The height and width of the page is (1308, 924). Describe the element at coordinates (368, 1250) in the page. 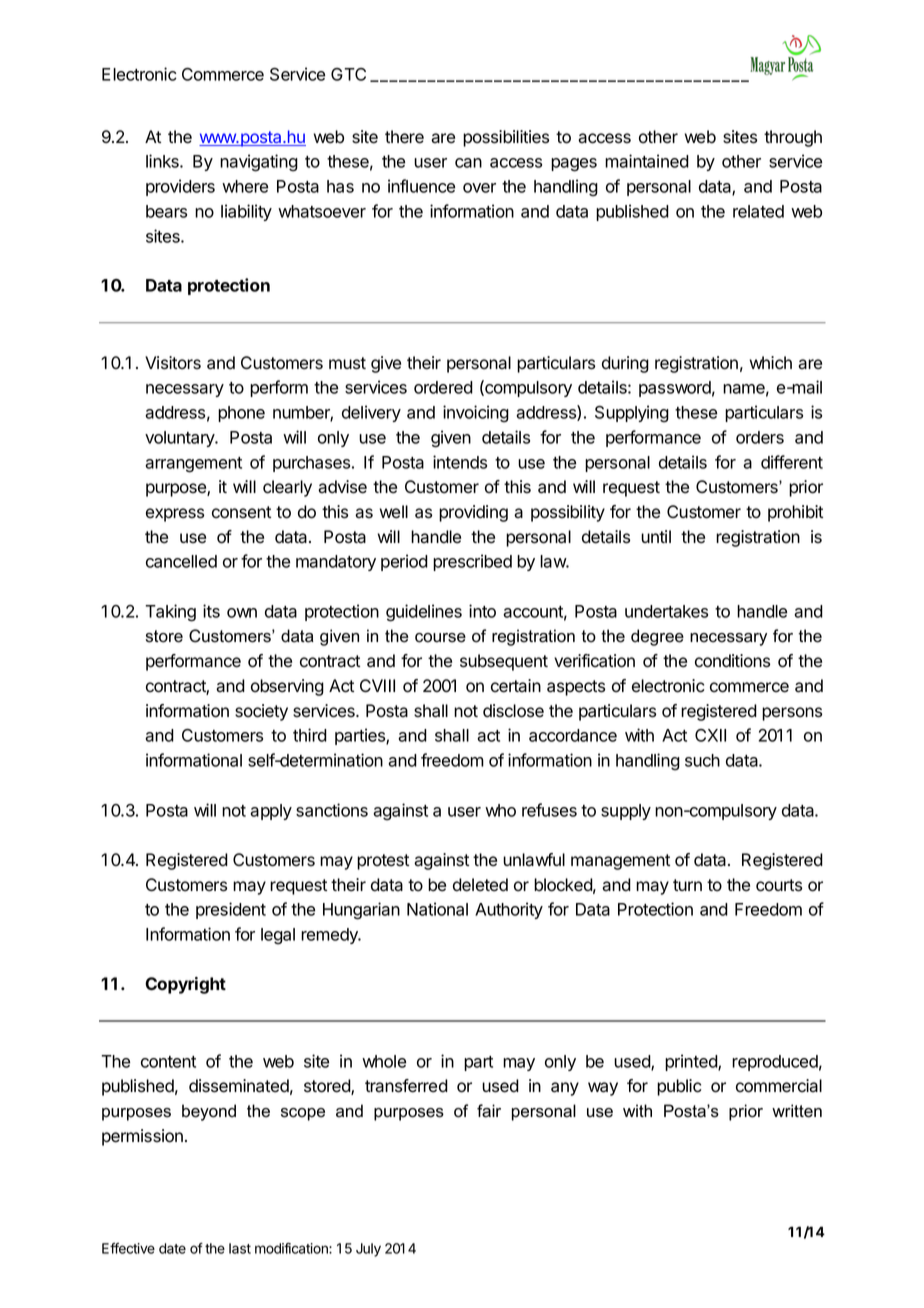

I see `July` at that location.
